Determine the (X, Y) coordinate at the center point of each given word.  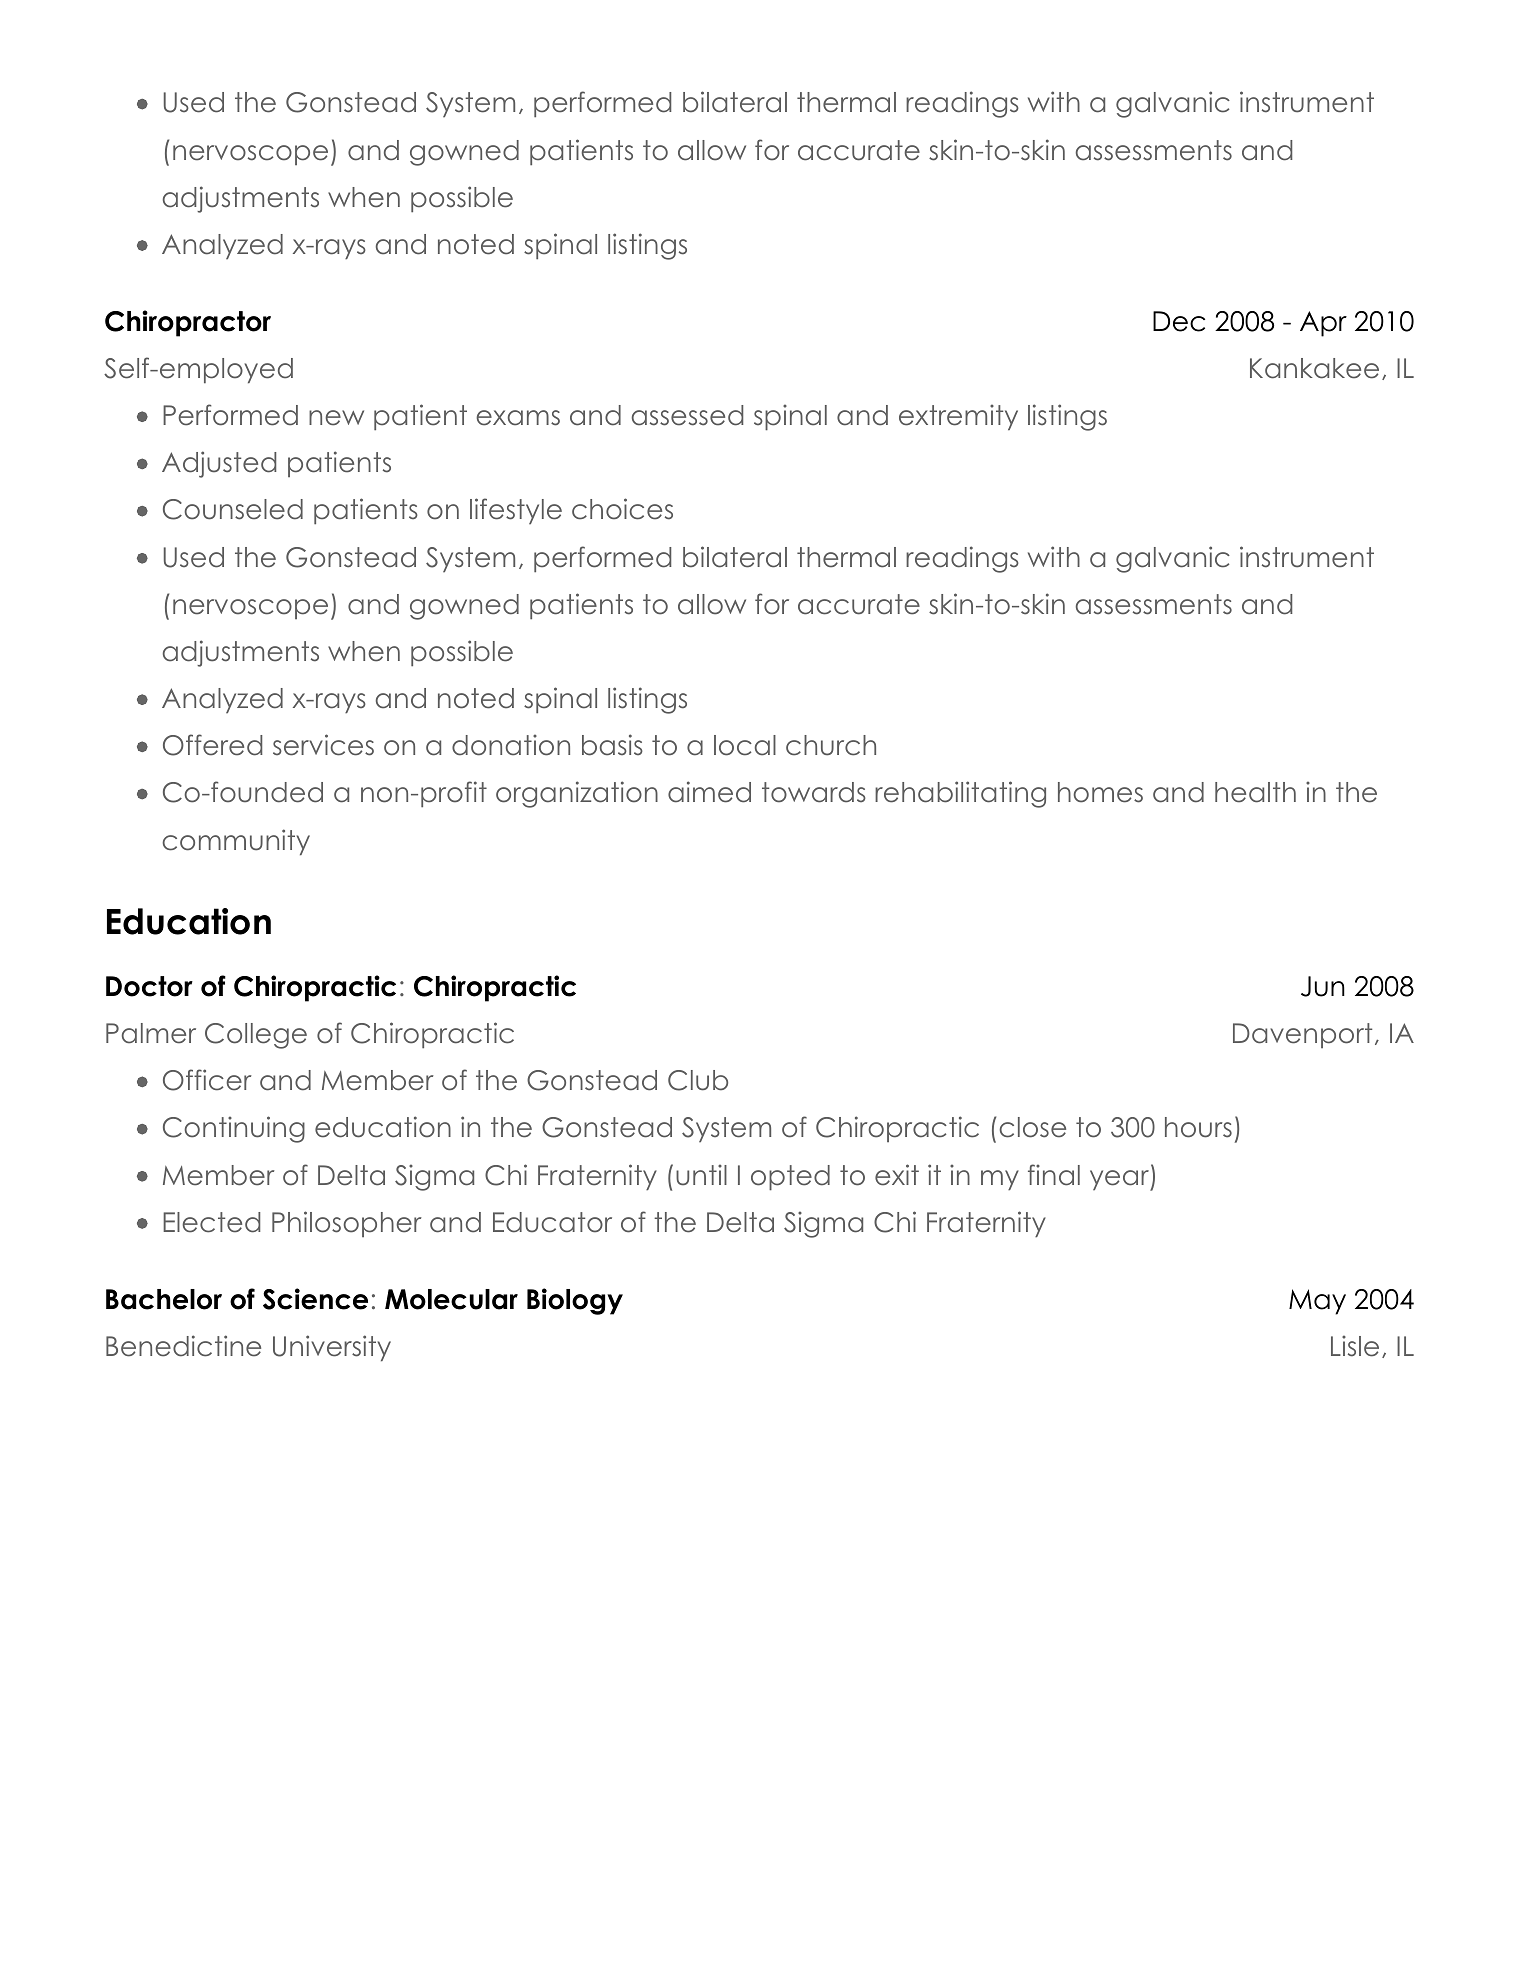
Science (315, 1299)
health (1255, 792)
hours (1198, 1127)
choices (622, 509)
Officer (207, 1080)
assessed (687, 415)
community (236, 842)
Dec (1179, 321)
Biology (575, 1301)
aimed (709, 792)
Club (698, 1080)
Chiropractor (188, 323)
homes (1100, 792)
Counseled (233, 509)
